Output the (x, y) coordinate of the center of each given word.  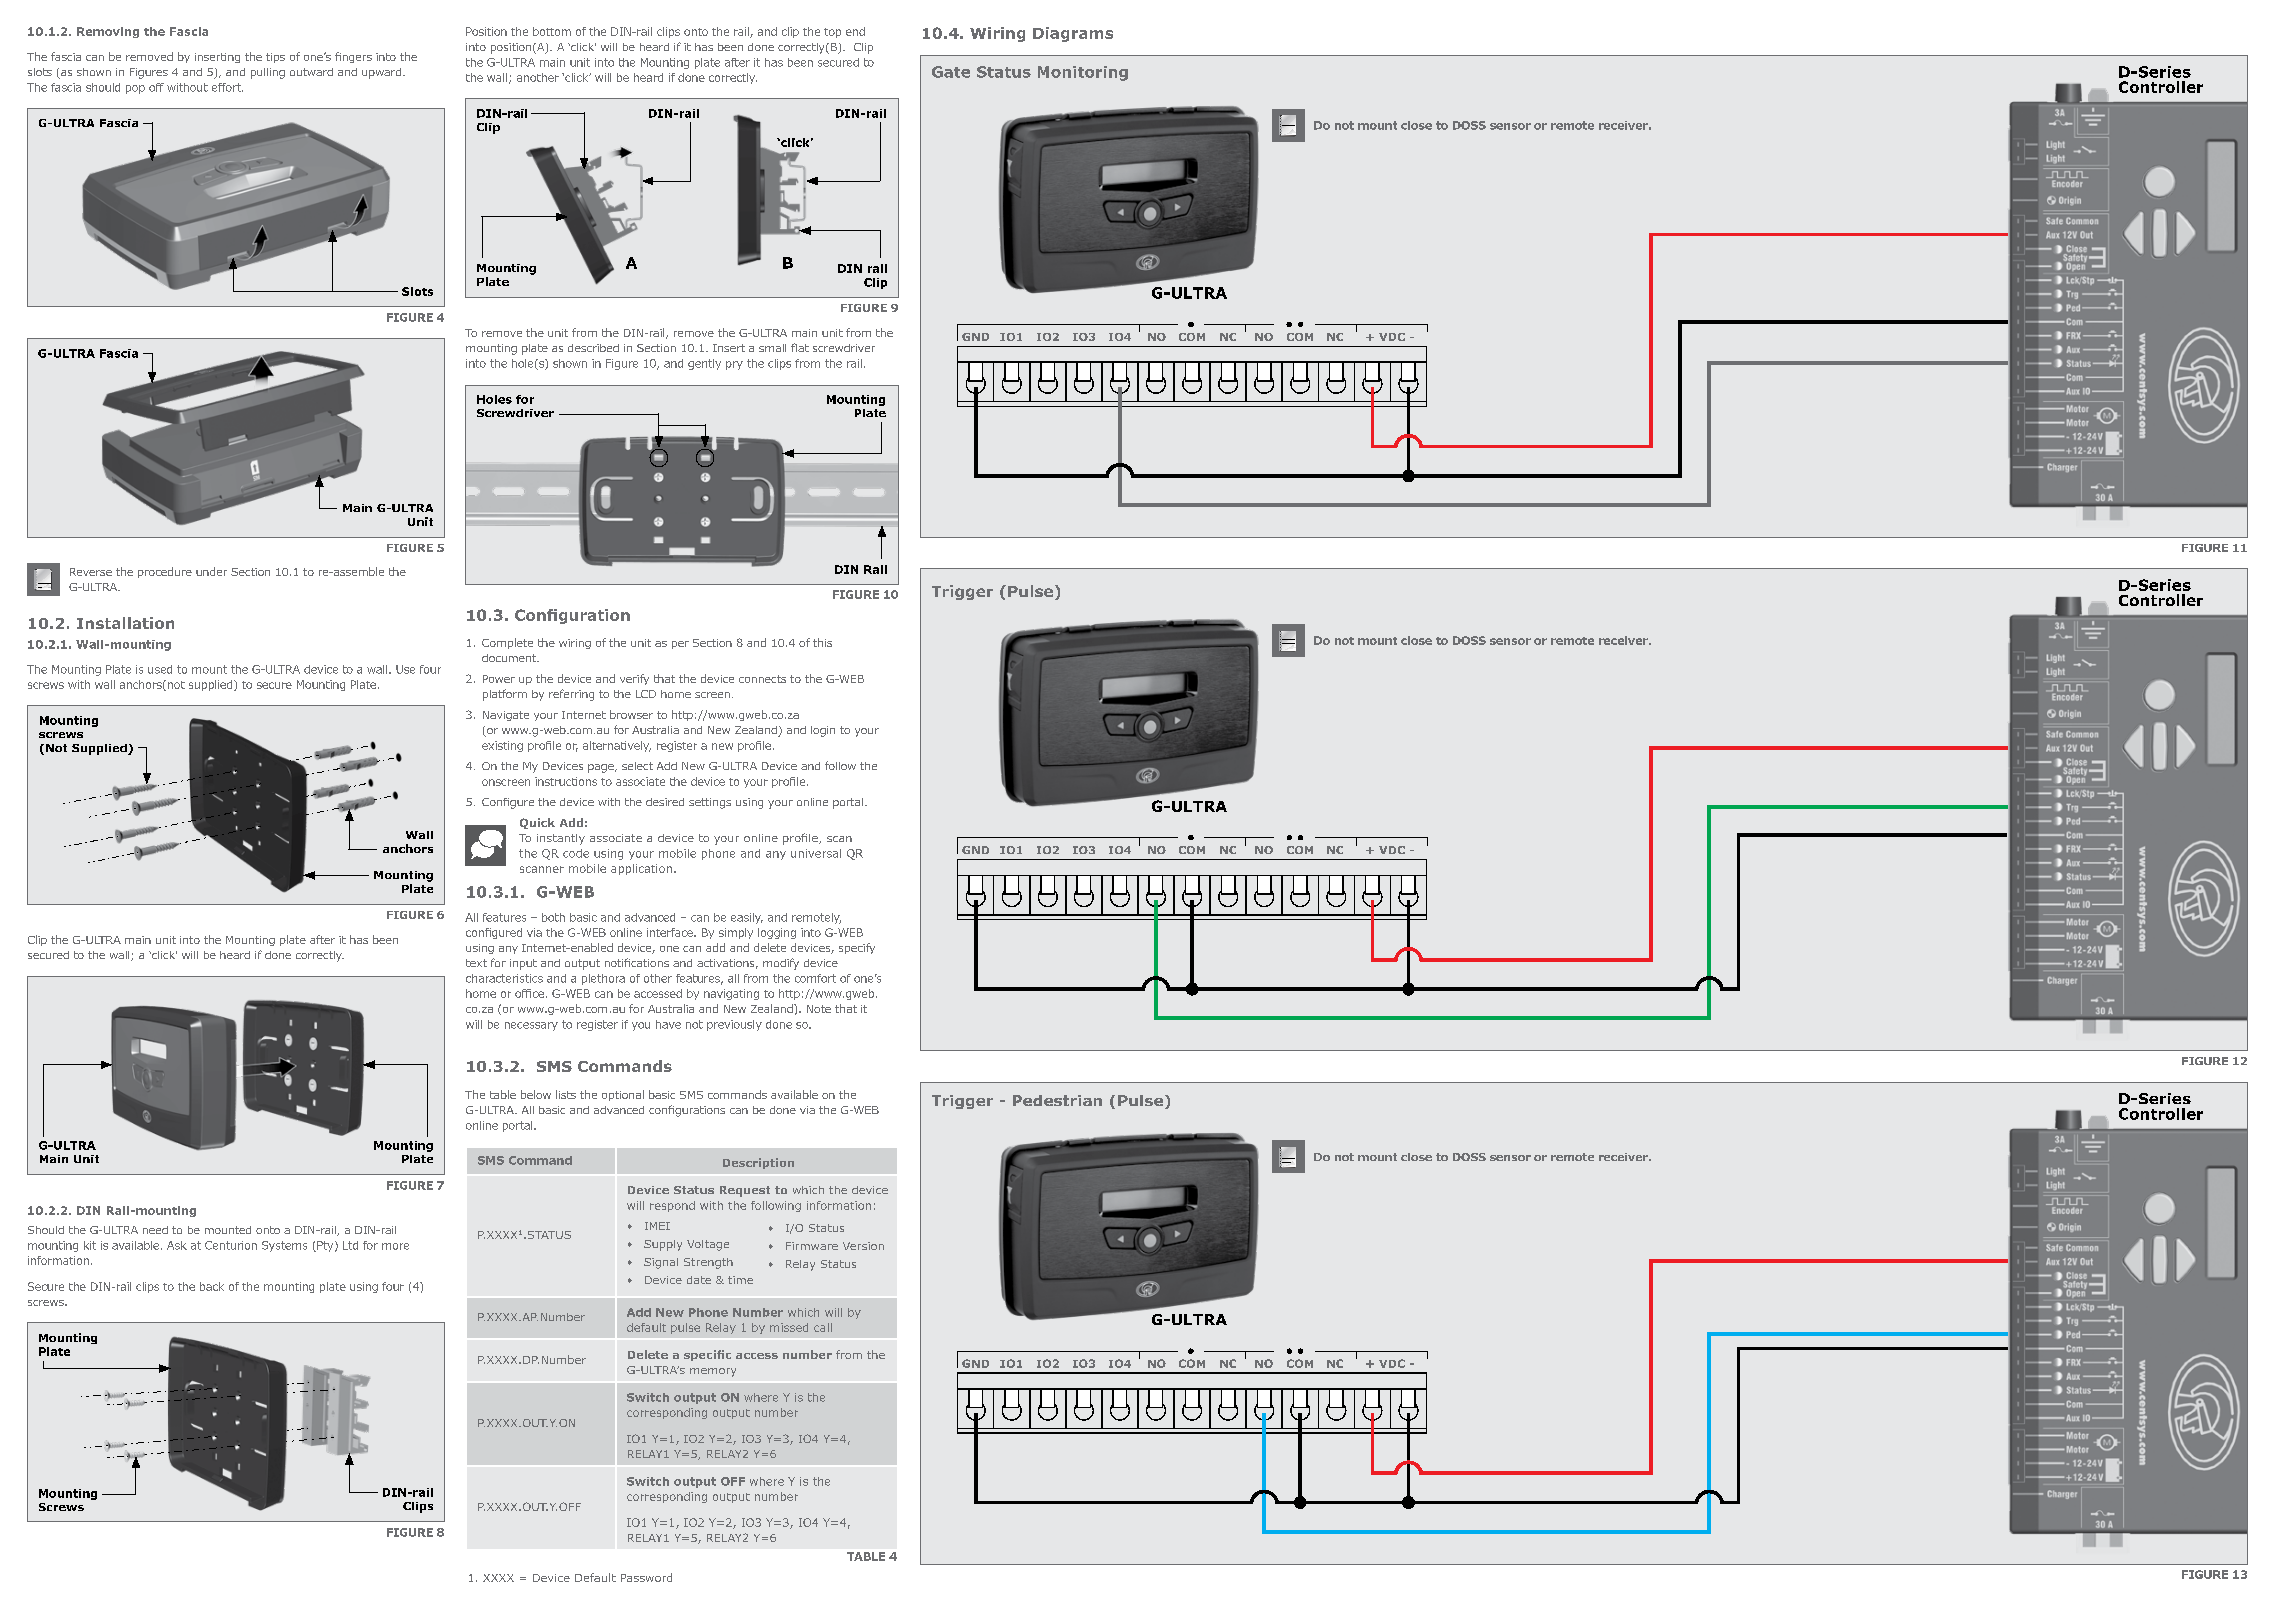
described (593, 348)
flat (800, 347)
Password (646, 1577)
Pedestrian (1057, 1100)
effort (227, 87)
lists (566, 1094)
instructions (566, 781)
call (823, 1327)
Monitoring (1083, 73)
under (211, 571)
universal (816, 853)
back (212, 1286)
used (160, 669)
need (155, 1230)
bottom (552, 31)
